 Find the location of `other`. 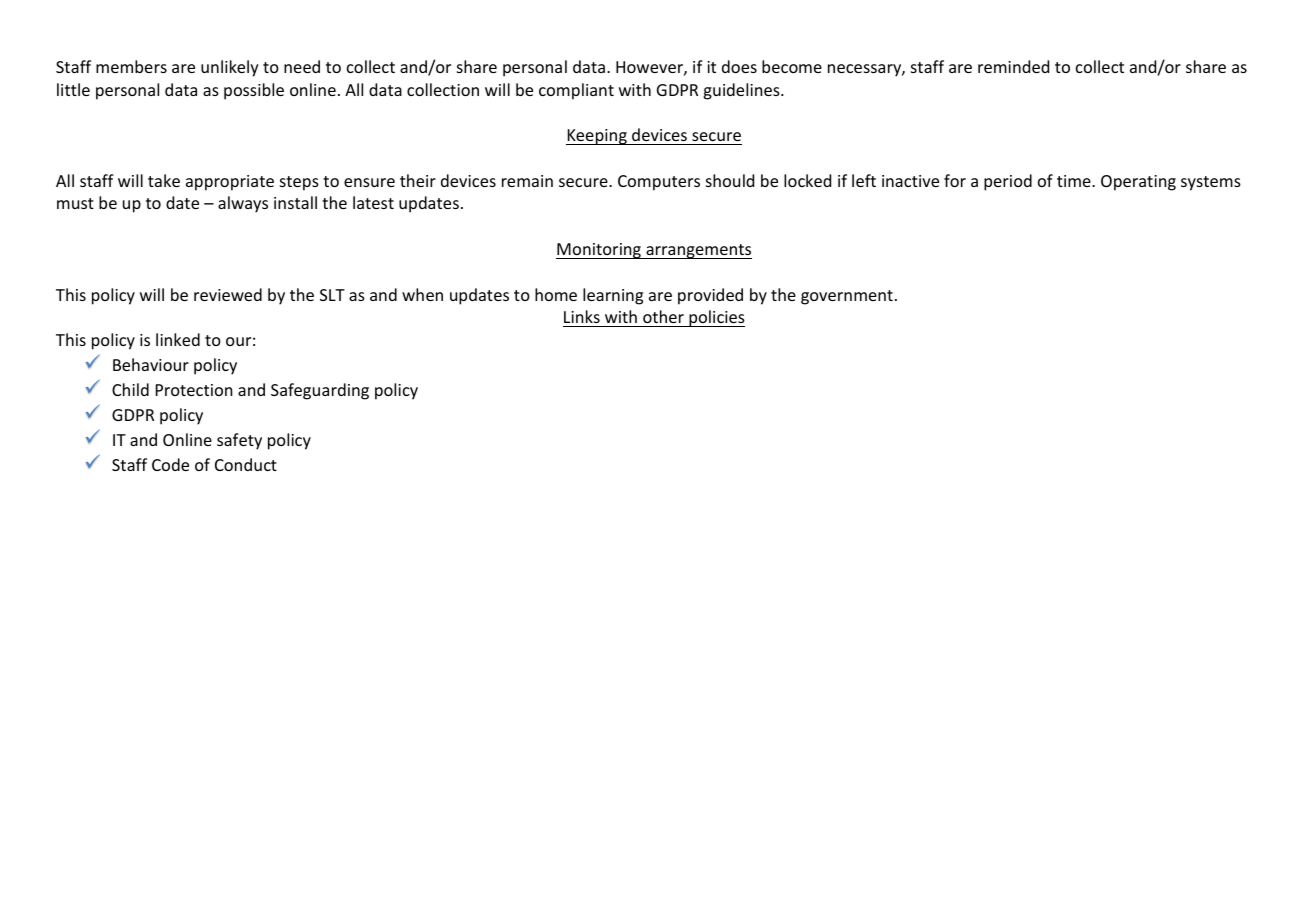

other is located at coordinates (663, 316).
